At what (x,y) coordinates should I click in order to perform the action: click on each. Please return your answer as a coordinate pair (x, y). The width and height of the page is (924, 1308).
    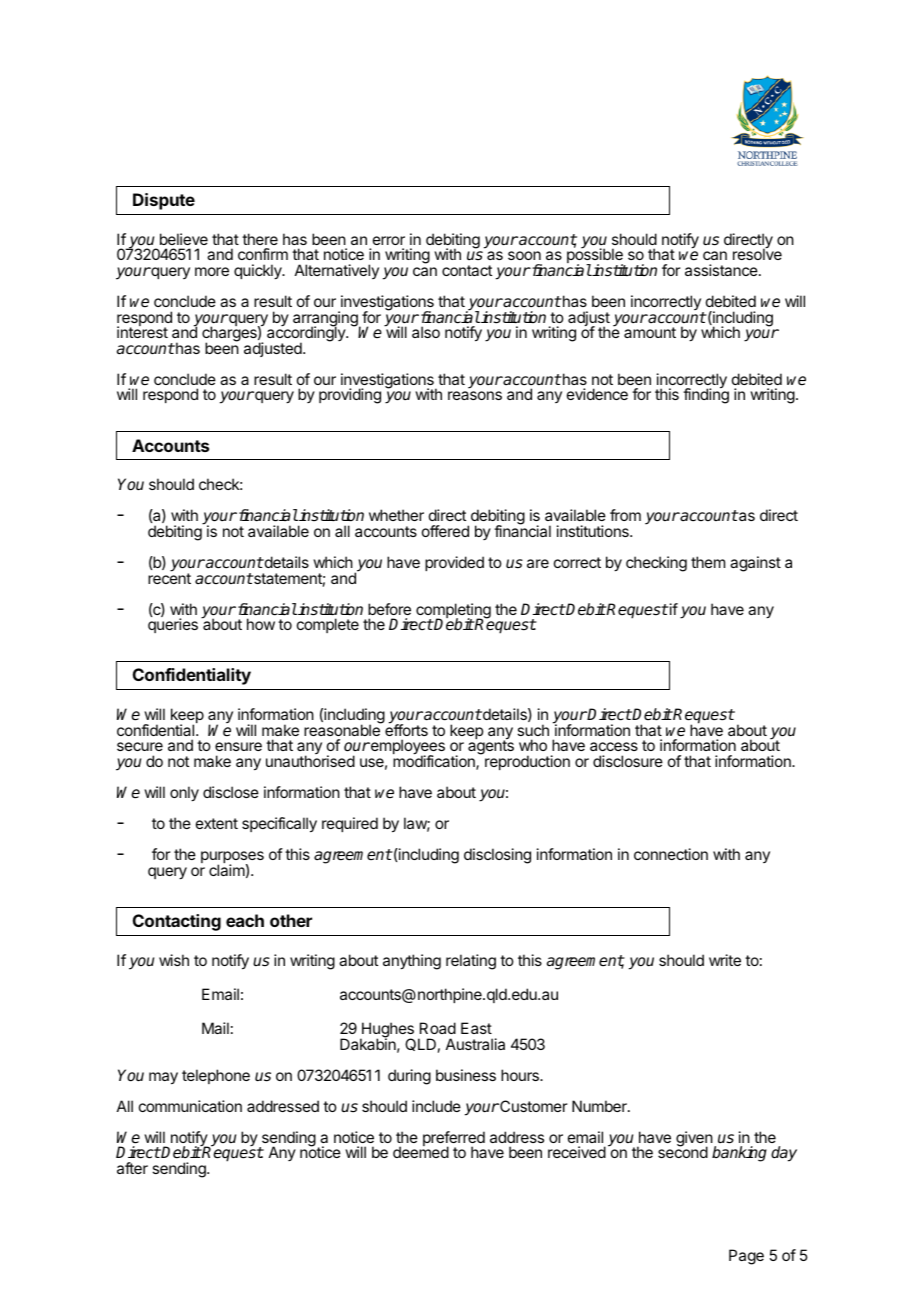
    Looking at the image, I should click on (245, 920).
